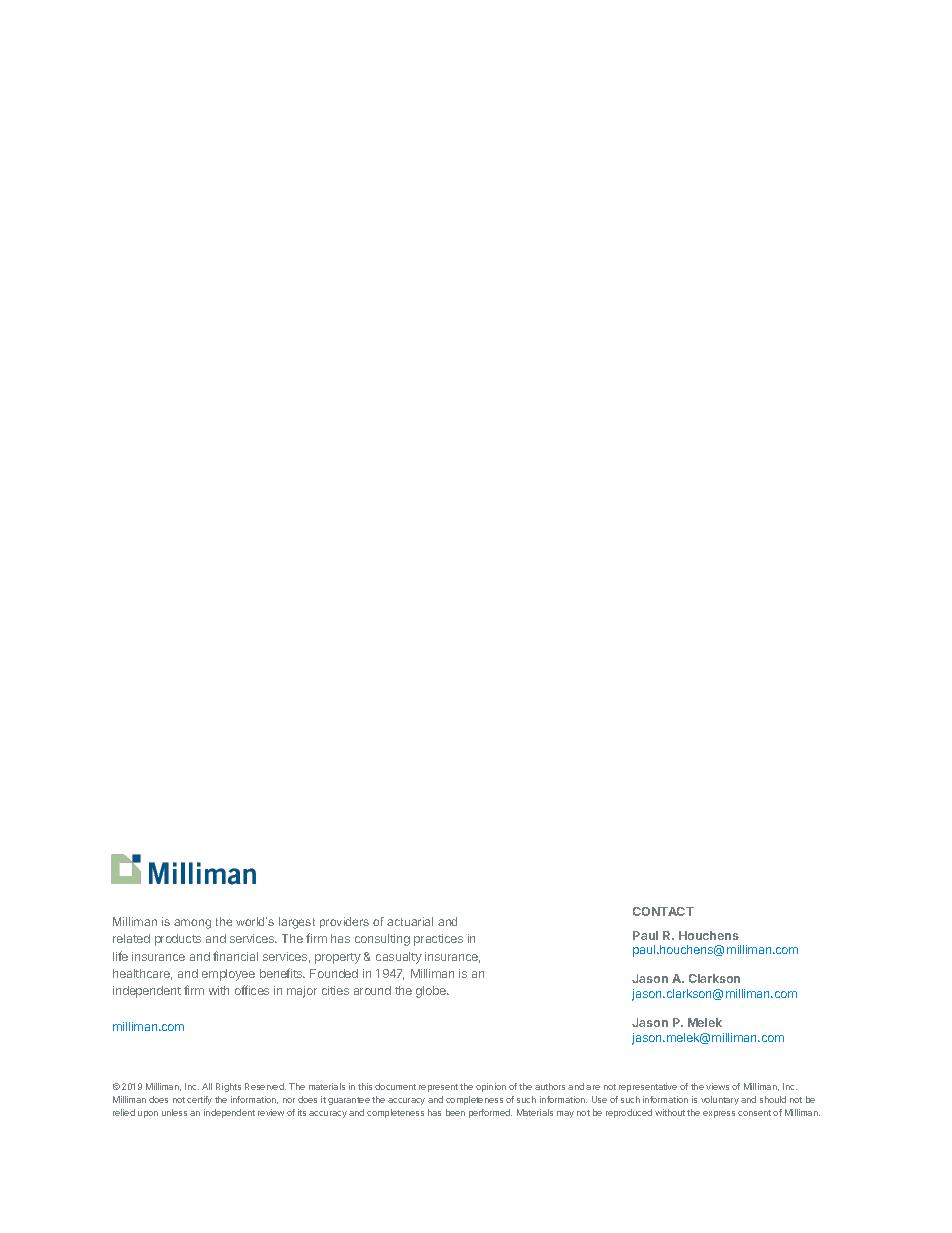 This image has height=1233, width=952. I want to click on globe, so click(432, 992).
